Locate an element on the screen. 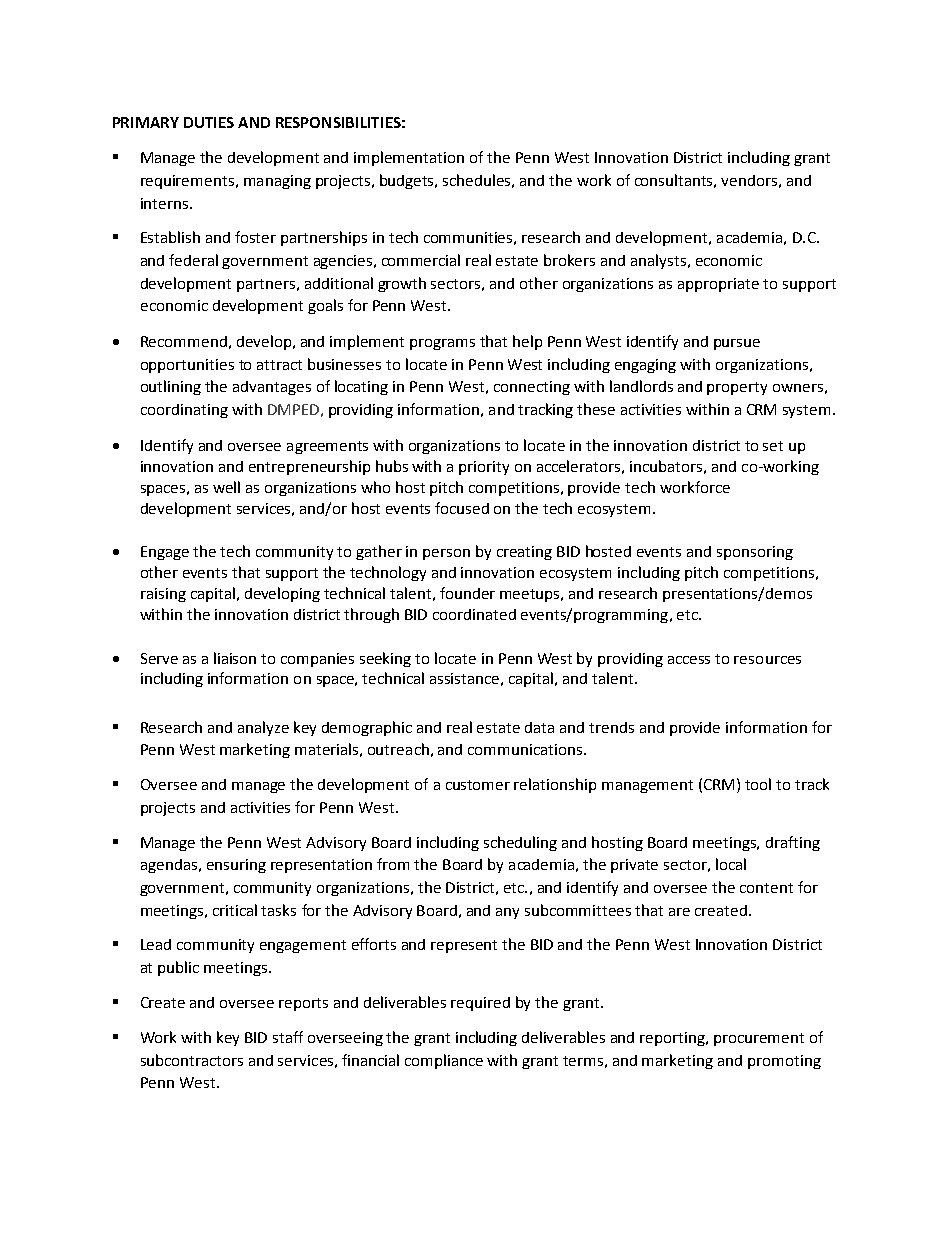 The image size is (952, 1233). DUTIES is located at coordinates (209, 122).
